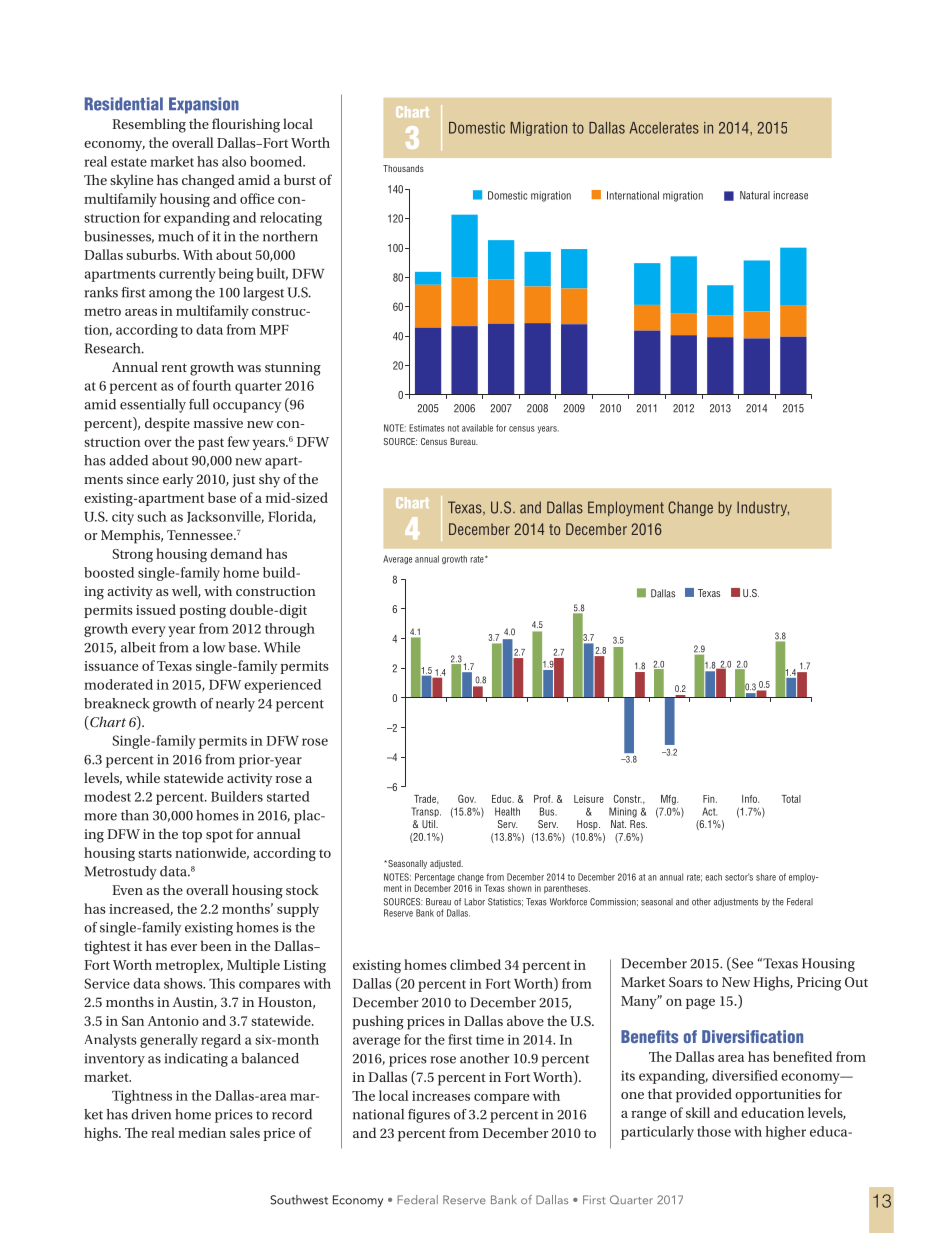 This screenshot has height=1233, width=952. Describe the element at coordinates (149, 125) in the screenshot. I see `Resembling` at that location.
